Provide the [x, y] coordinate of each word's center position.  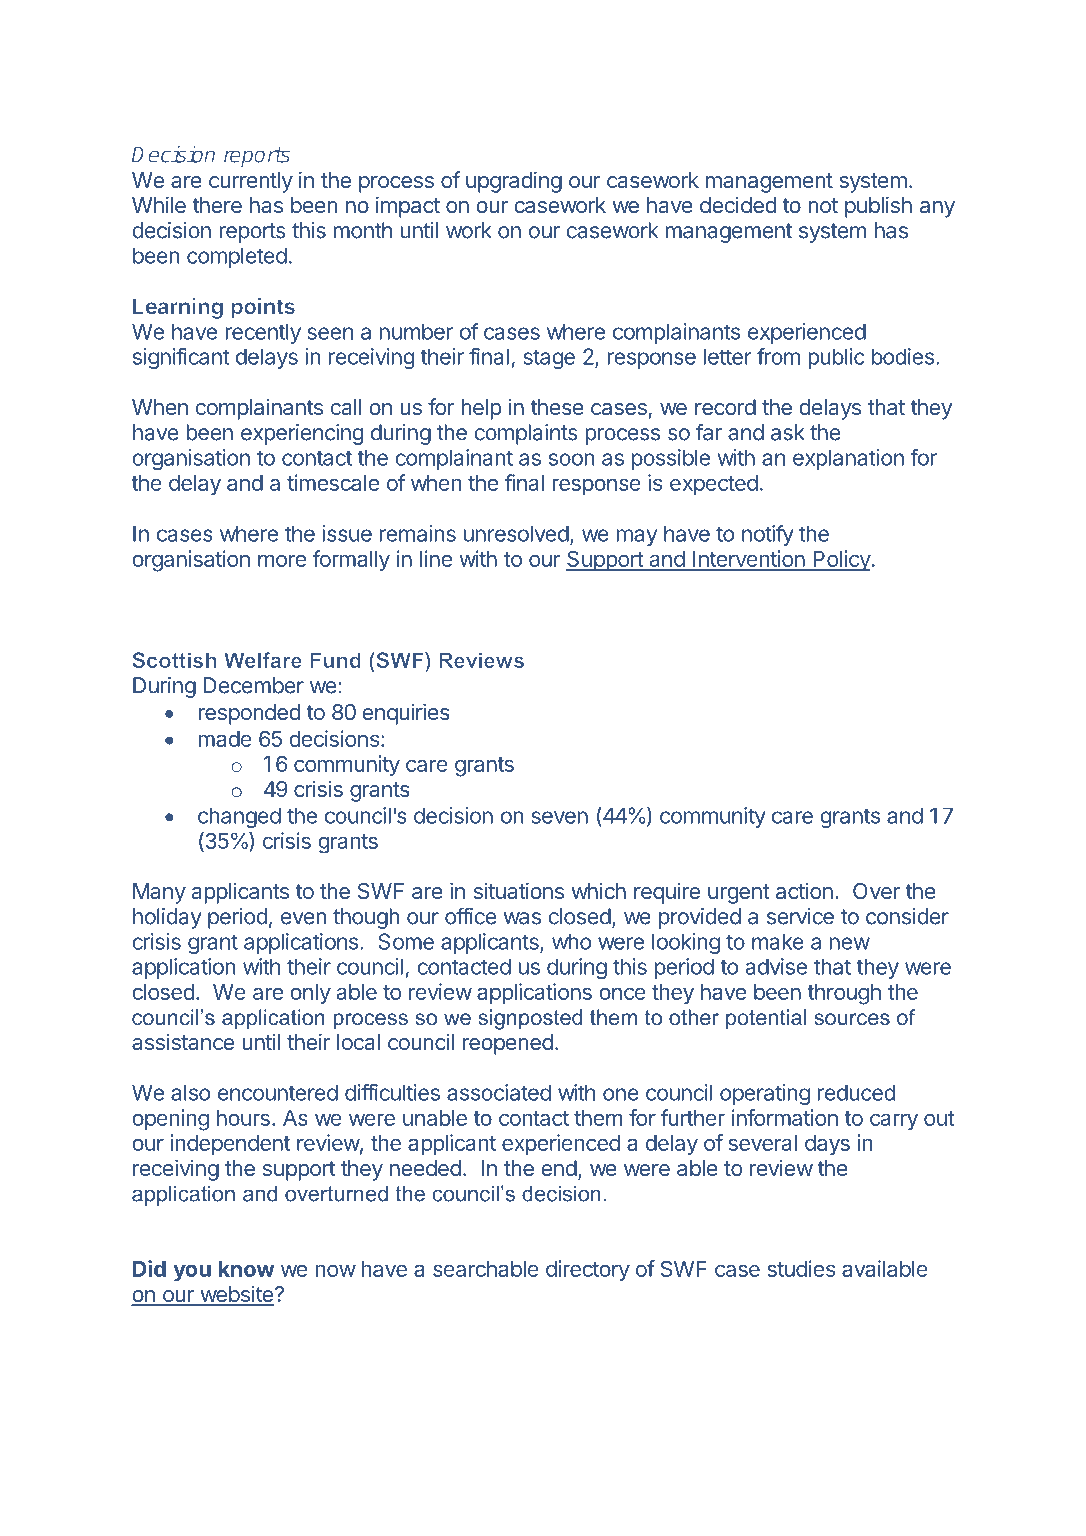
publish [878, 207]
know [247, 1269]
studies [801, 1268]
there [217, 205]
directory [588, 1271]
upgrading [514, 182]
